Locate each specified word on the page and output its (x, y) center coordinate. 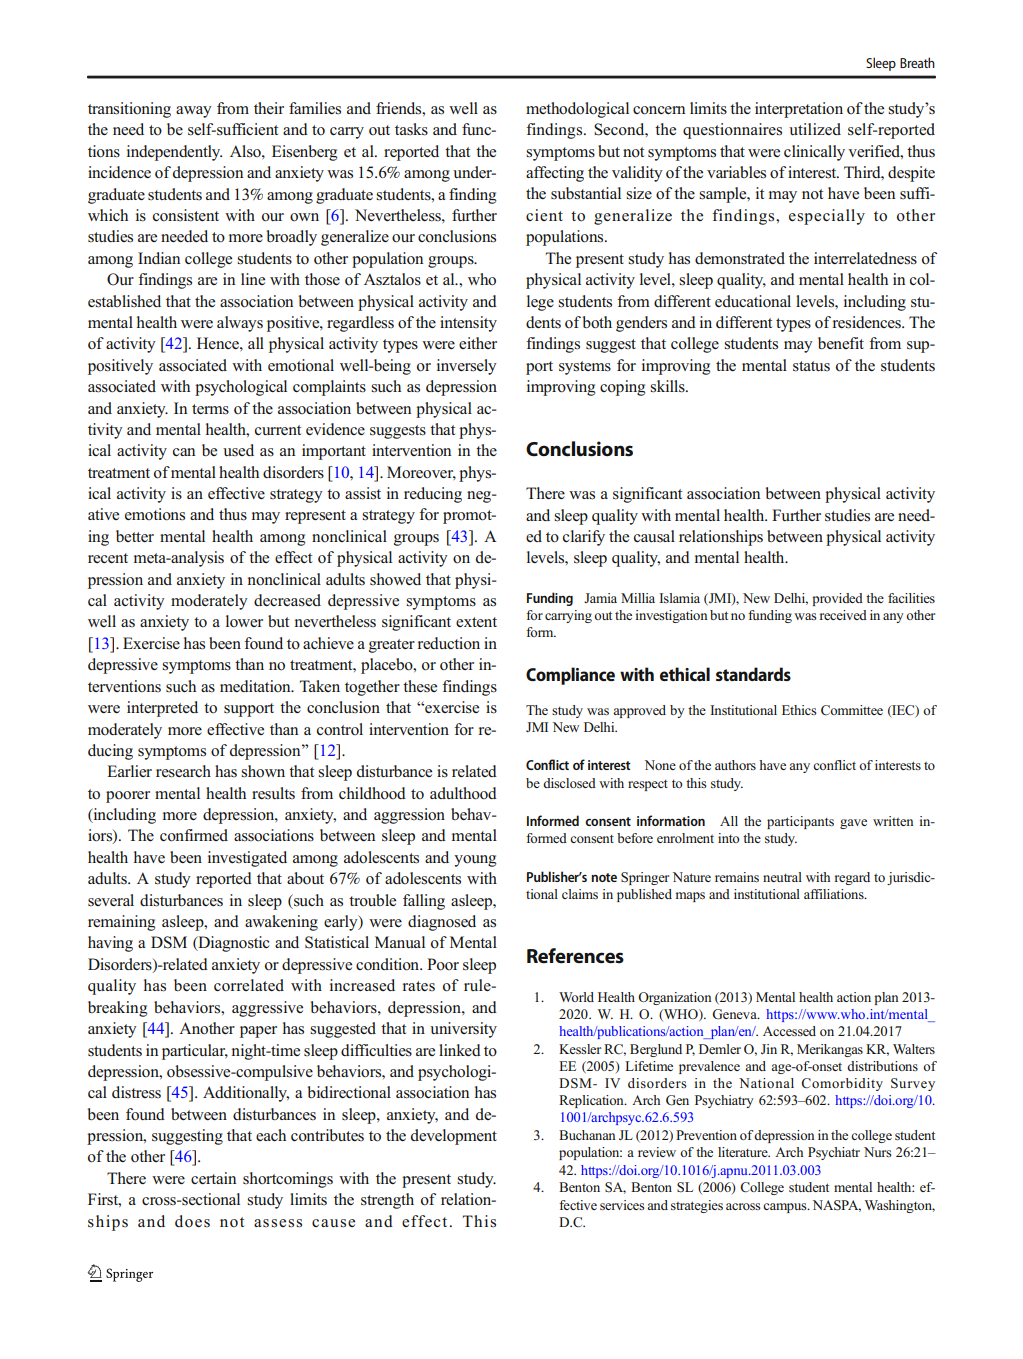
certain (213, 1178)
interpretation (799, 110)
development (454, 1137)
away (194, 112)
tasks (411, 129)
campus (786, 1208)
